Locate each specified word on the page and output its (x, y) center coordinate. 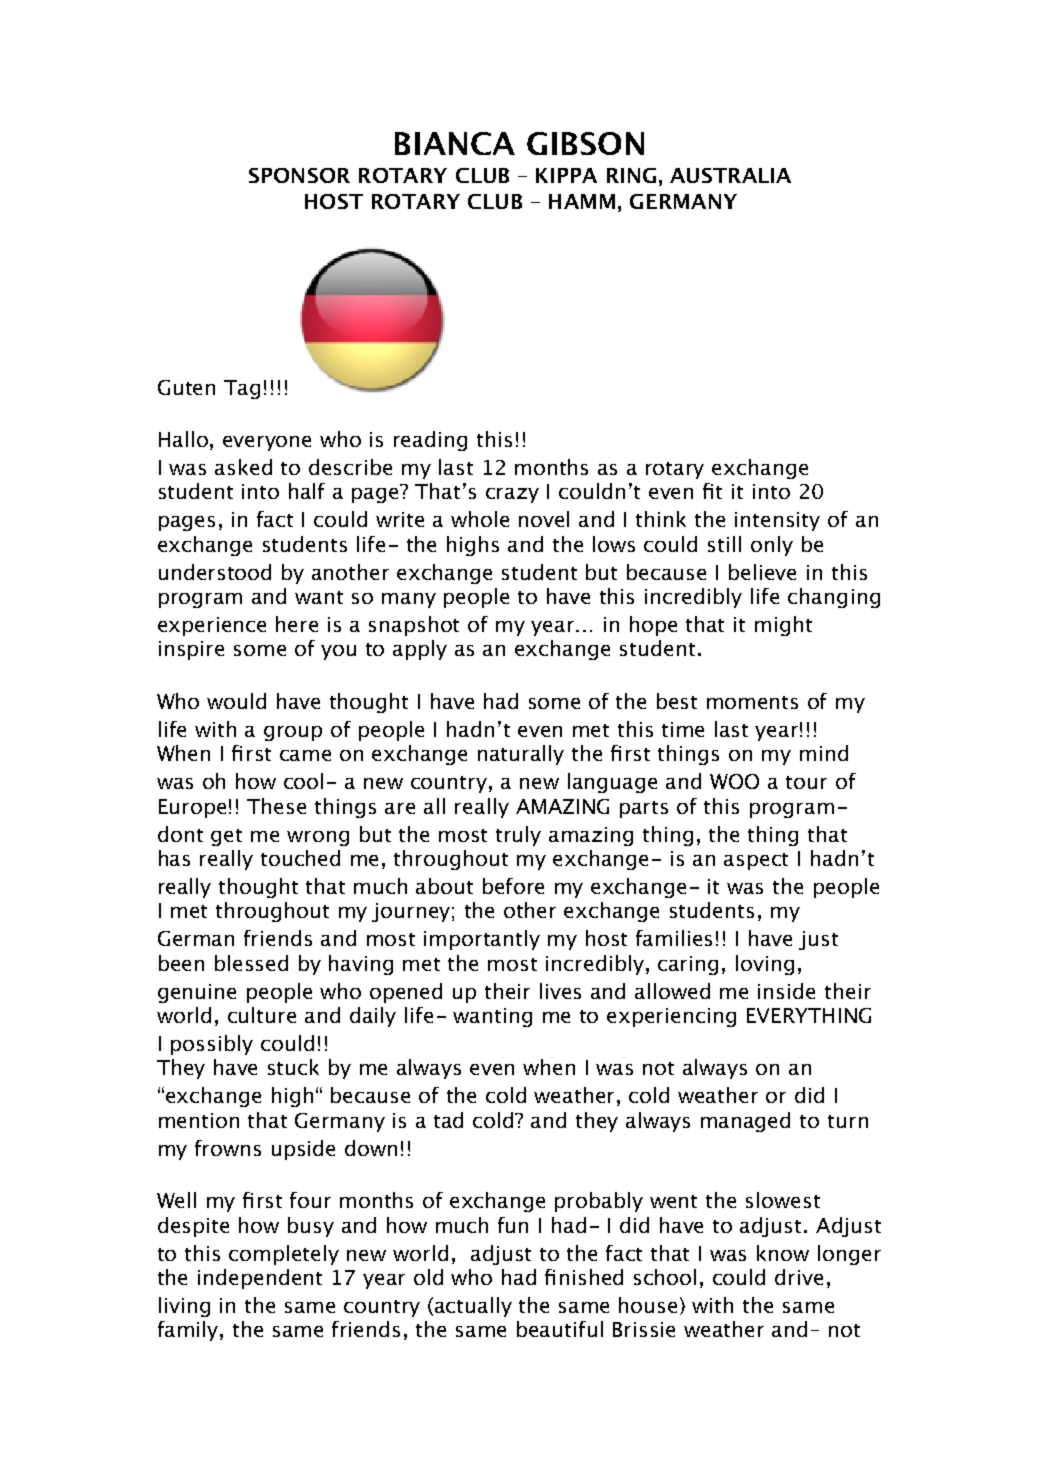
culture (262, 1015)
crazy (512, 495)
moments (752, 702)
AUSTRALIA (730, 175)
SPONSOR (299, 175)
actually (473, 1307)
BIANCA (455, 143)
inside (786, 991)
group (293, 733)
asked (243, 467)
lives (560, 991)
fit (712, 491)
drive (799, 1277)
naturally (521, 755)
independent (260, 1279)
